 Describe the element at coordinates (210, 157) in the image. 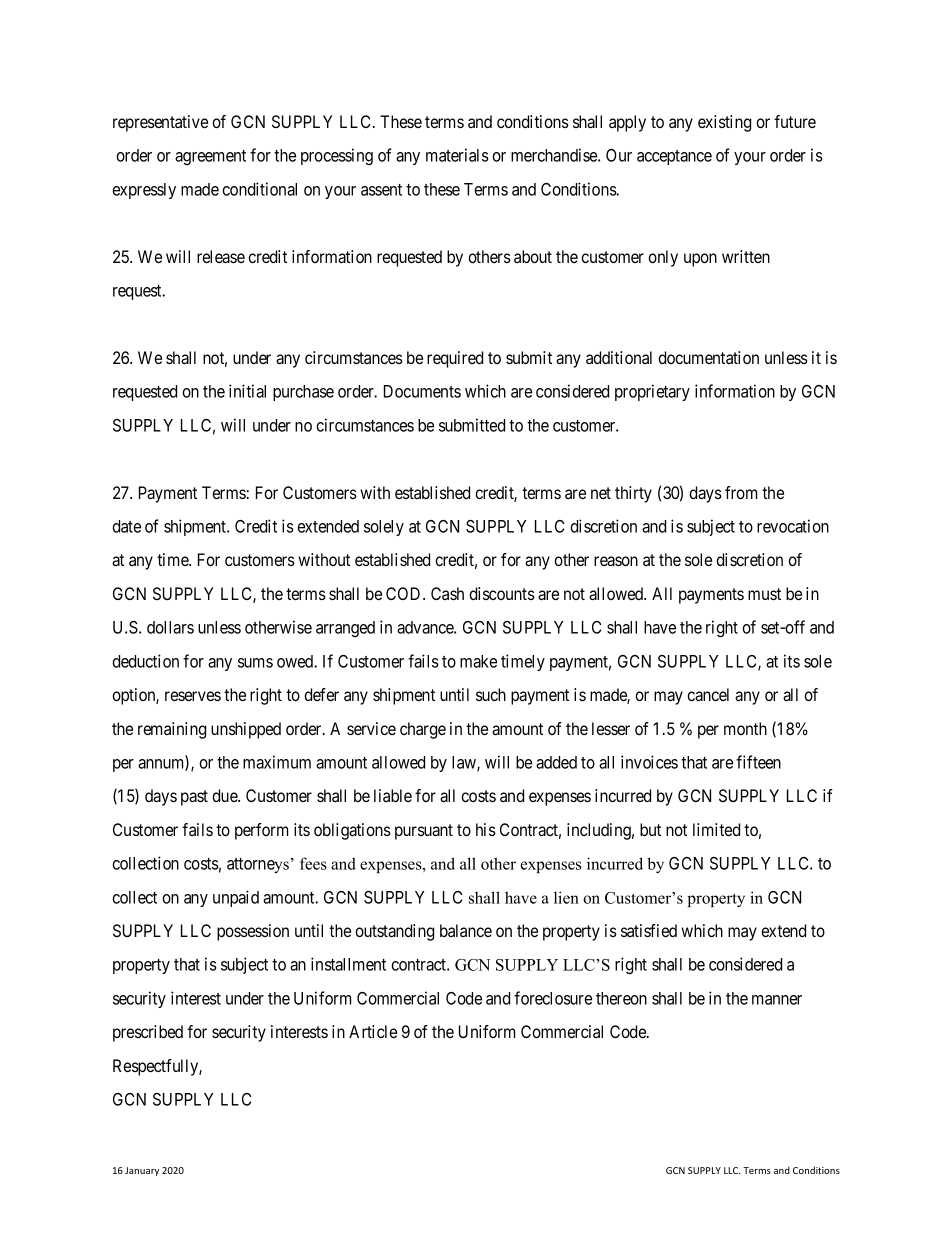

I see `agreement` at that location.
